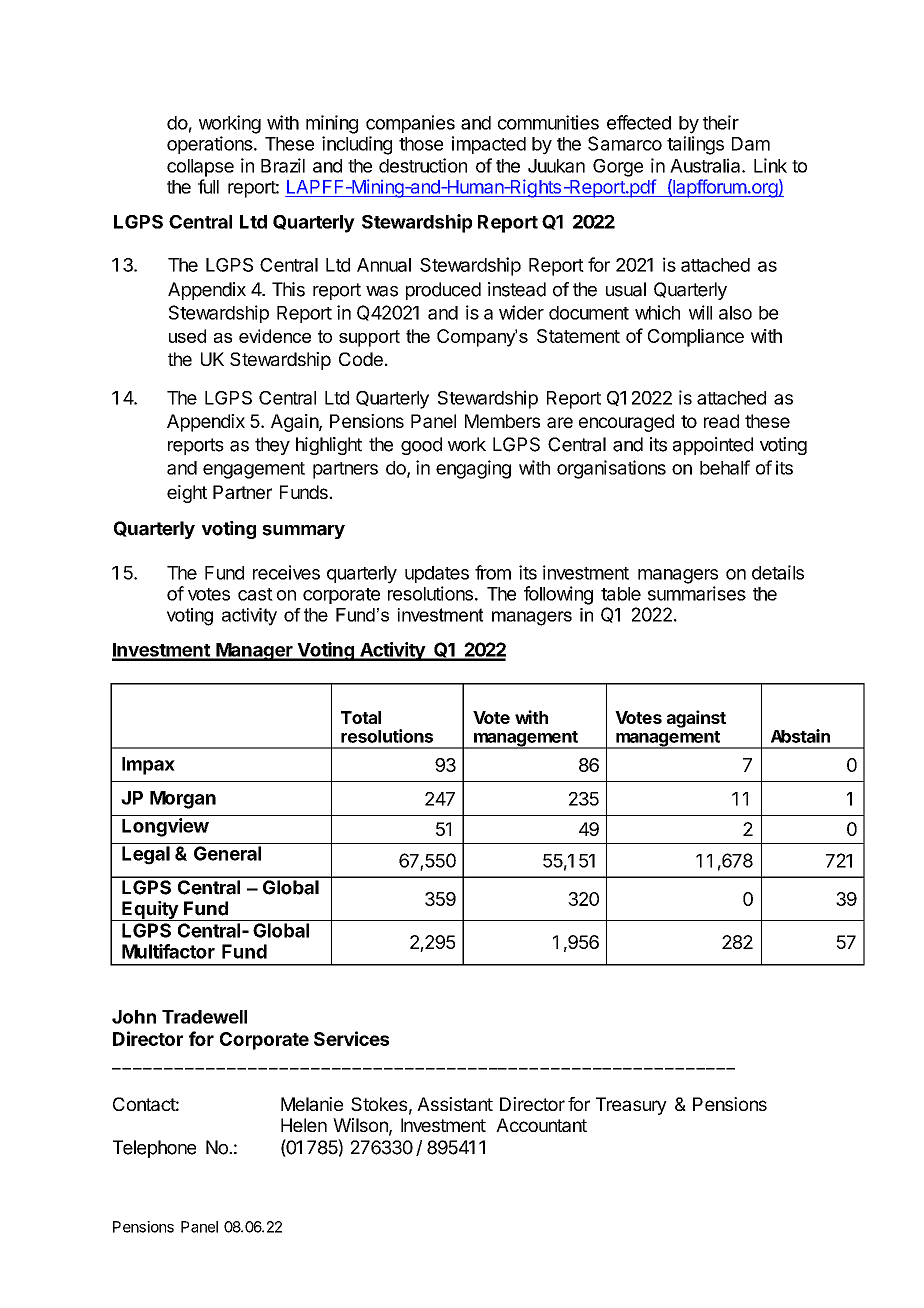 The width and height of the screenshot is (924, 1308). Describe the element at coordinates (210, 145) in the screenshot. I see `operations` at that location.
